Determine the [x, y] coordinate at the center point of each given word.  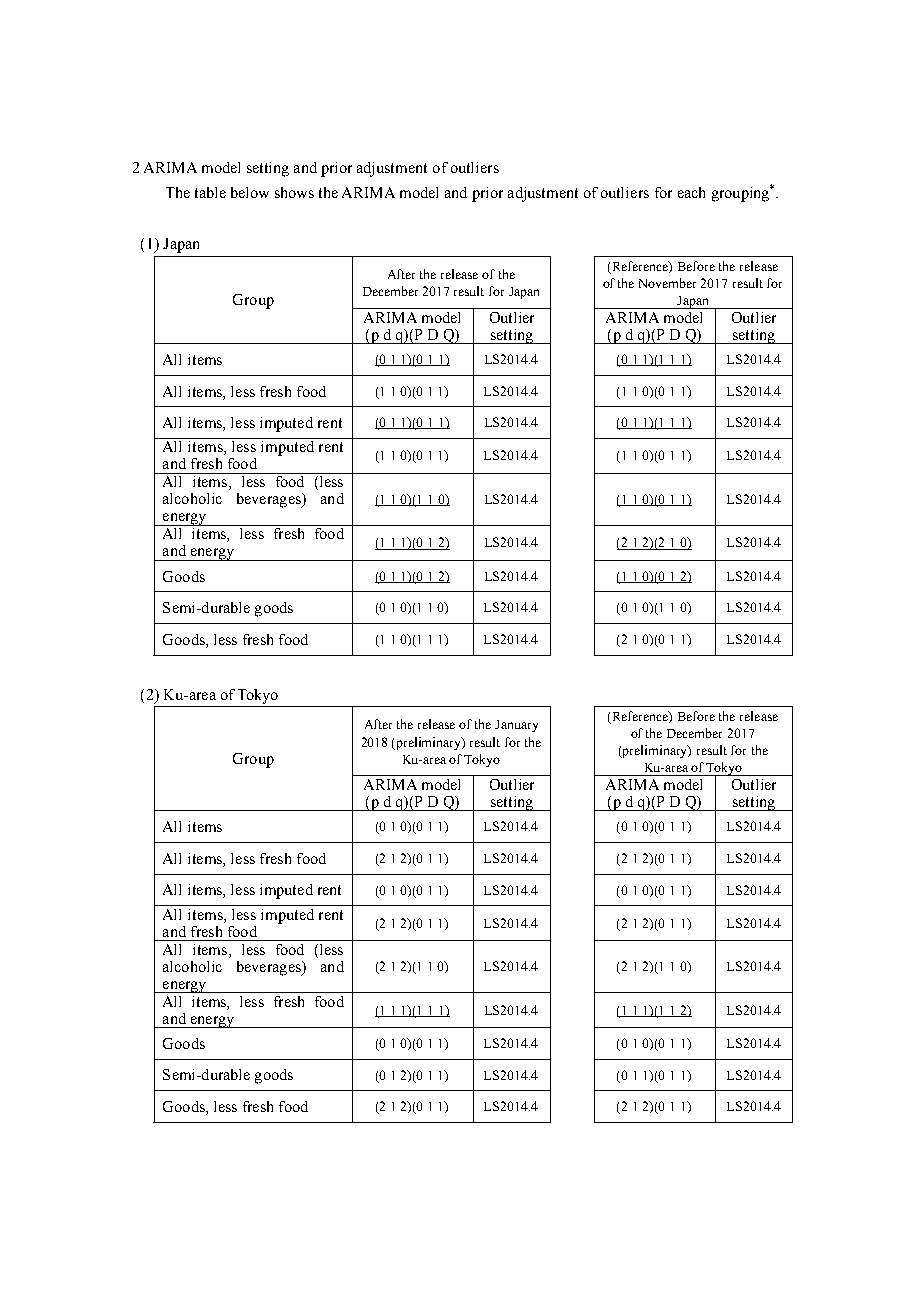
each [691, 192]
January [516, 726]
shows [294, 192]
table [210, 192]
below [250, 192]
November [667, 283]
